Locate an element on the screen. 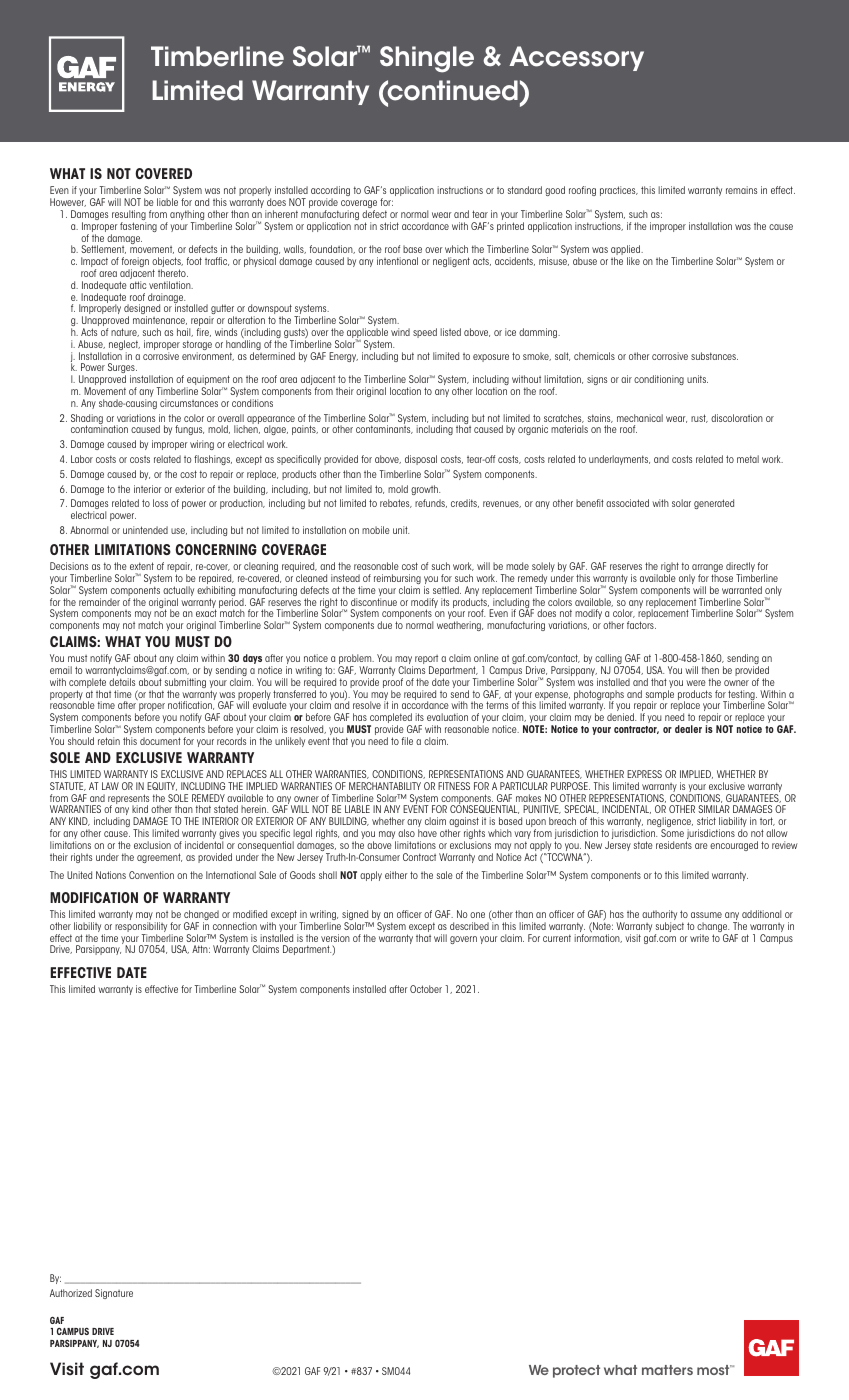  according is located at coordinates (330, 192).
